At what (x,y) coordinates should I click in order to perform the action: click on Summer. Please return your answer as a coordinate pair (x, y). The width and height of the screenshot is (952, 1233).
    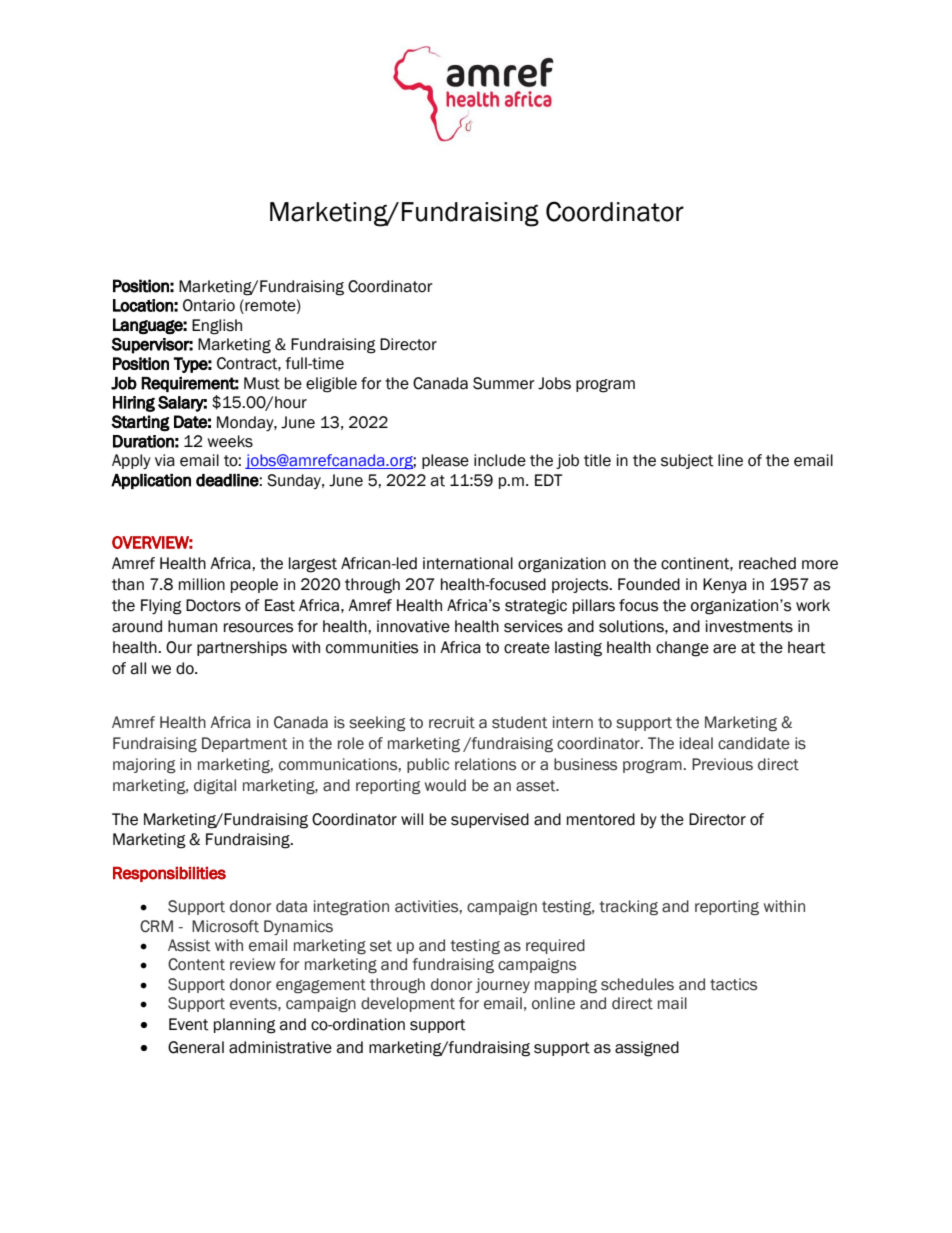
    Looking at the image, I should click on (504, 383).
